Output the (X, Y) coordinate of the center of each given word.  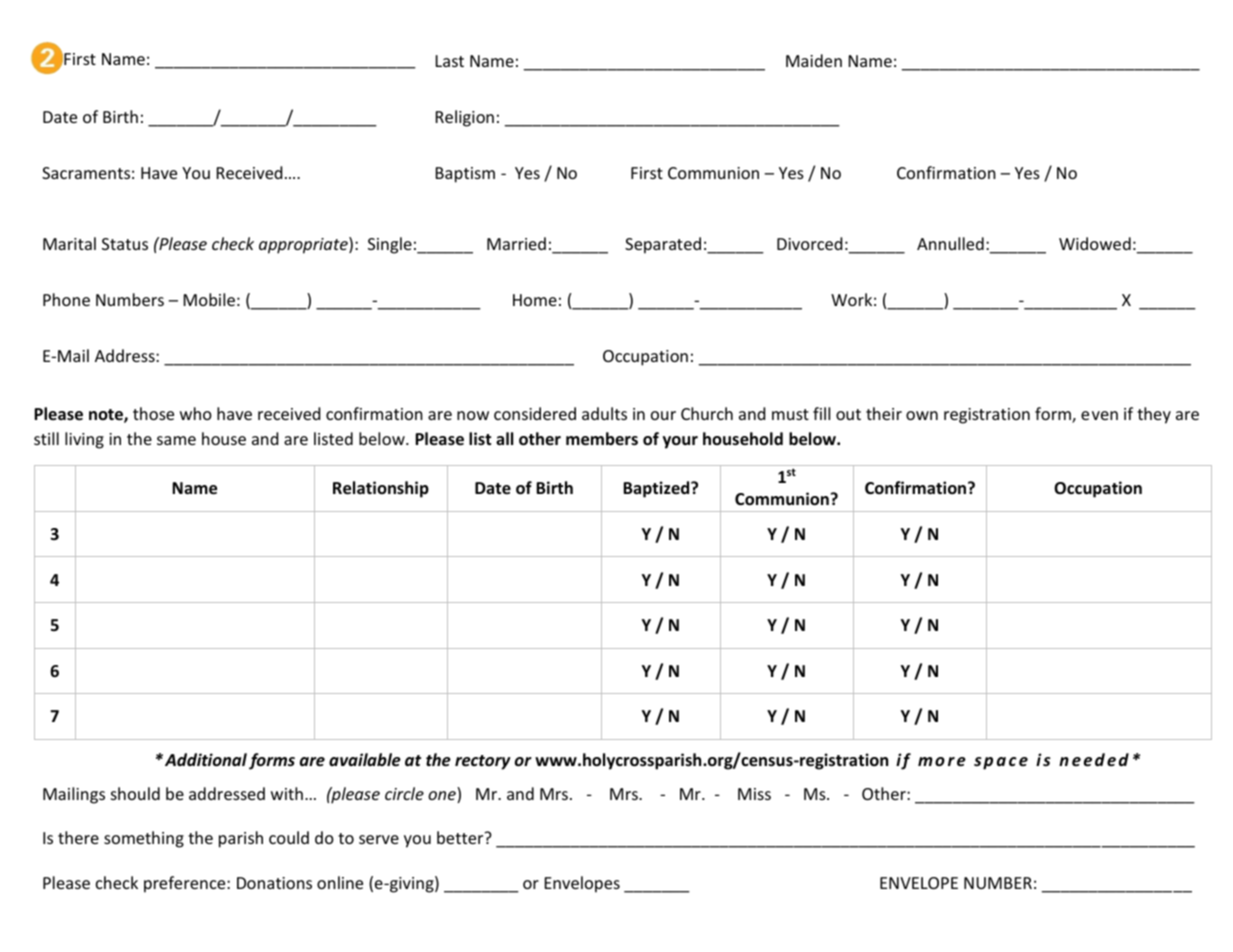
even (1099, 415)
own (922, 415)
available (365, 760)
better (461, 837)
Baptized (657, 489)
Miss (754, 794)
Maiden (814, 60)
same (176, 440)
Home (535, 300)
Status (125, 244)
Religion (465, 118)
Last (450, 61)
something (144, 839)
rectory (483, 762)
